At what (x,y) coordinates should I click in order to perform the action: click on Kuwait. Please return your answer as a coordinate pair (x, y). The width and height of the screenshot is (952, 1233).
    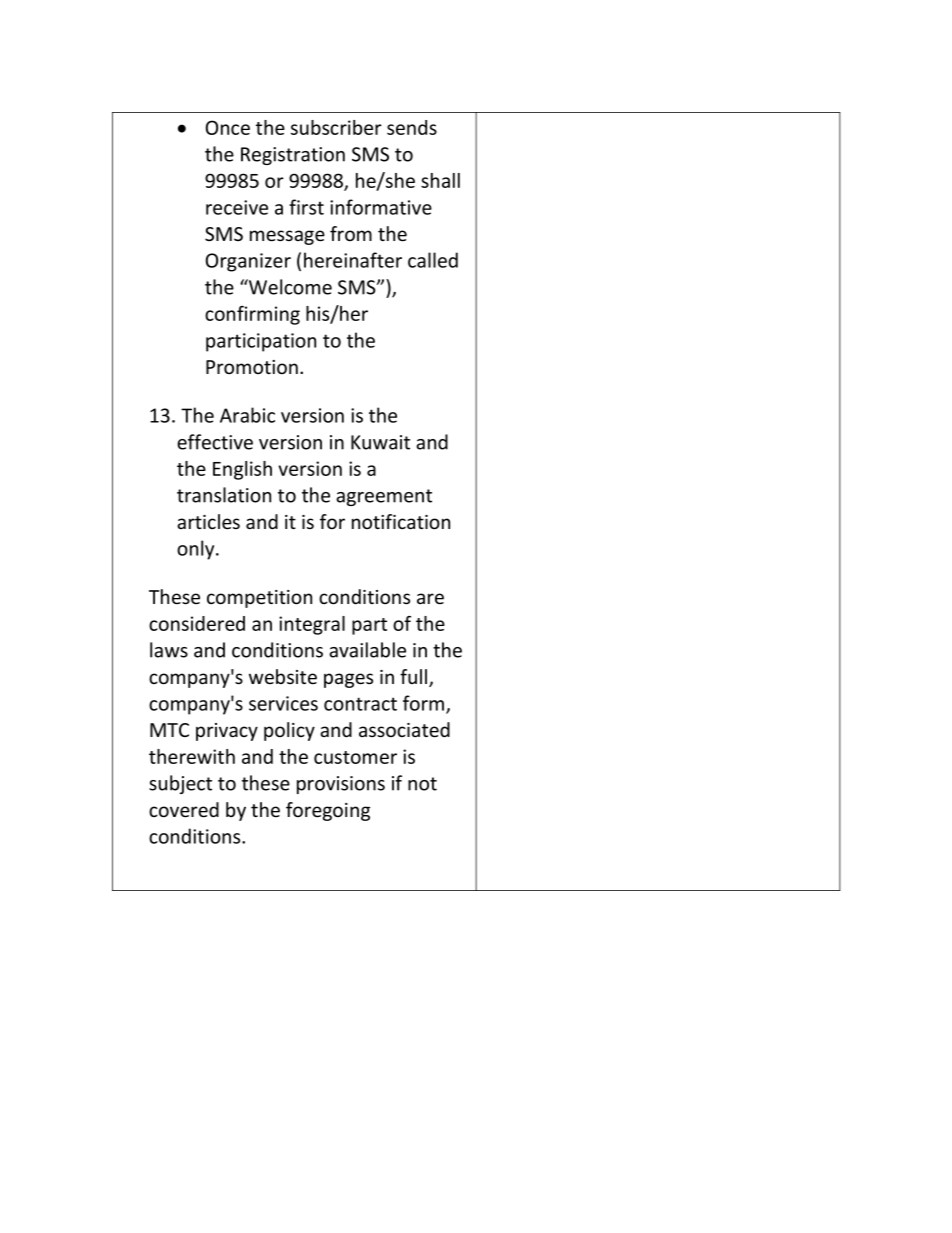
    Looking at the image, I should click on (380, 442).
